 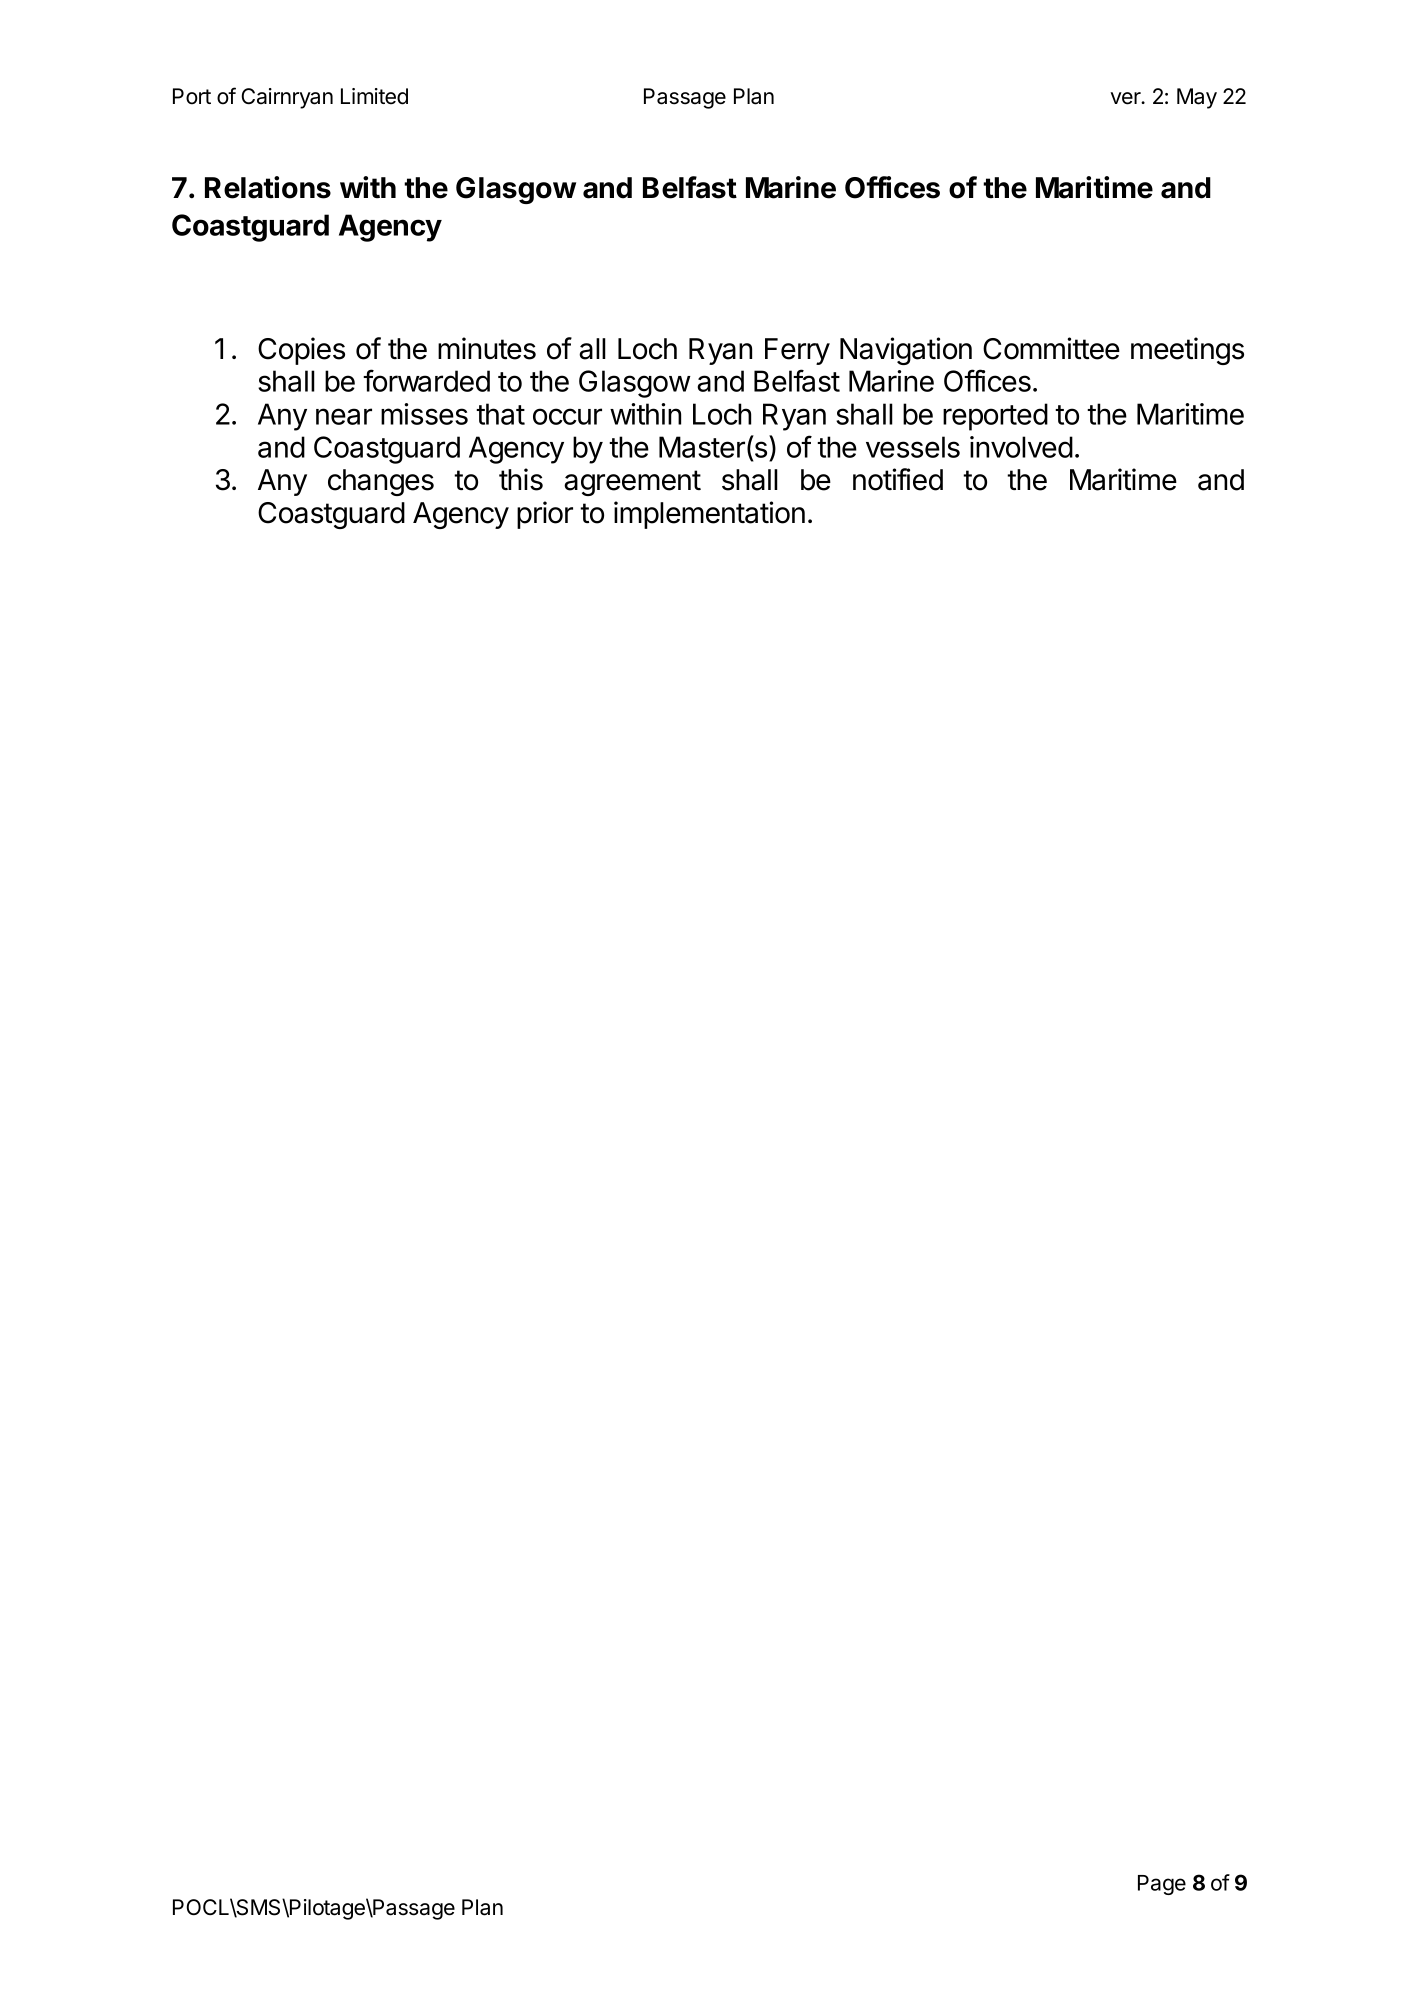 I want to click on prior, so click(x=545, y=515).
